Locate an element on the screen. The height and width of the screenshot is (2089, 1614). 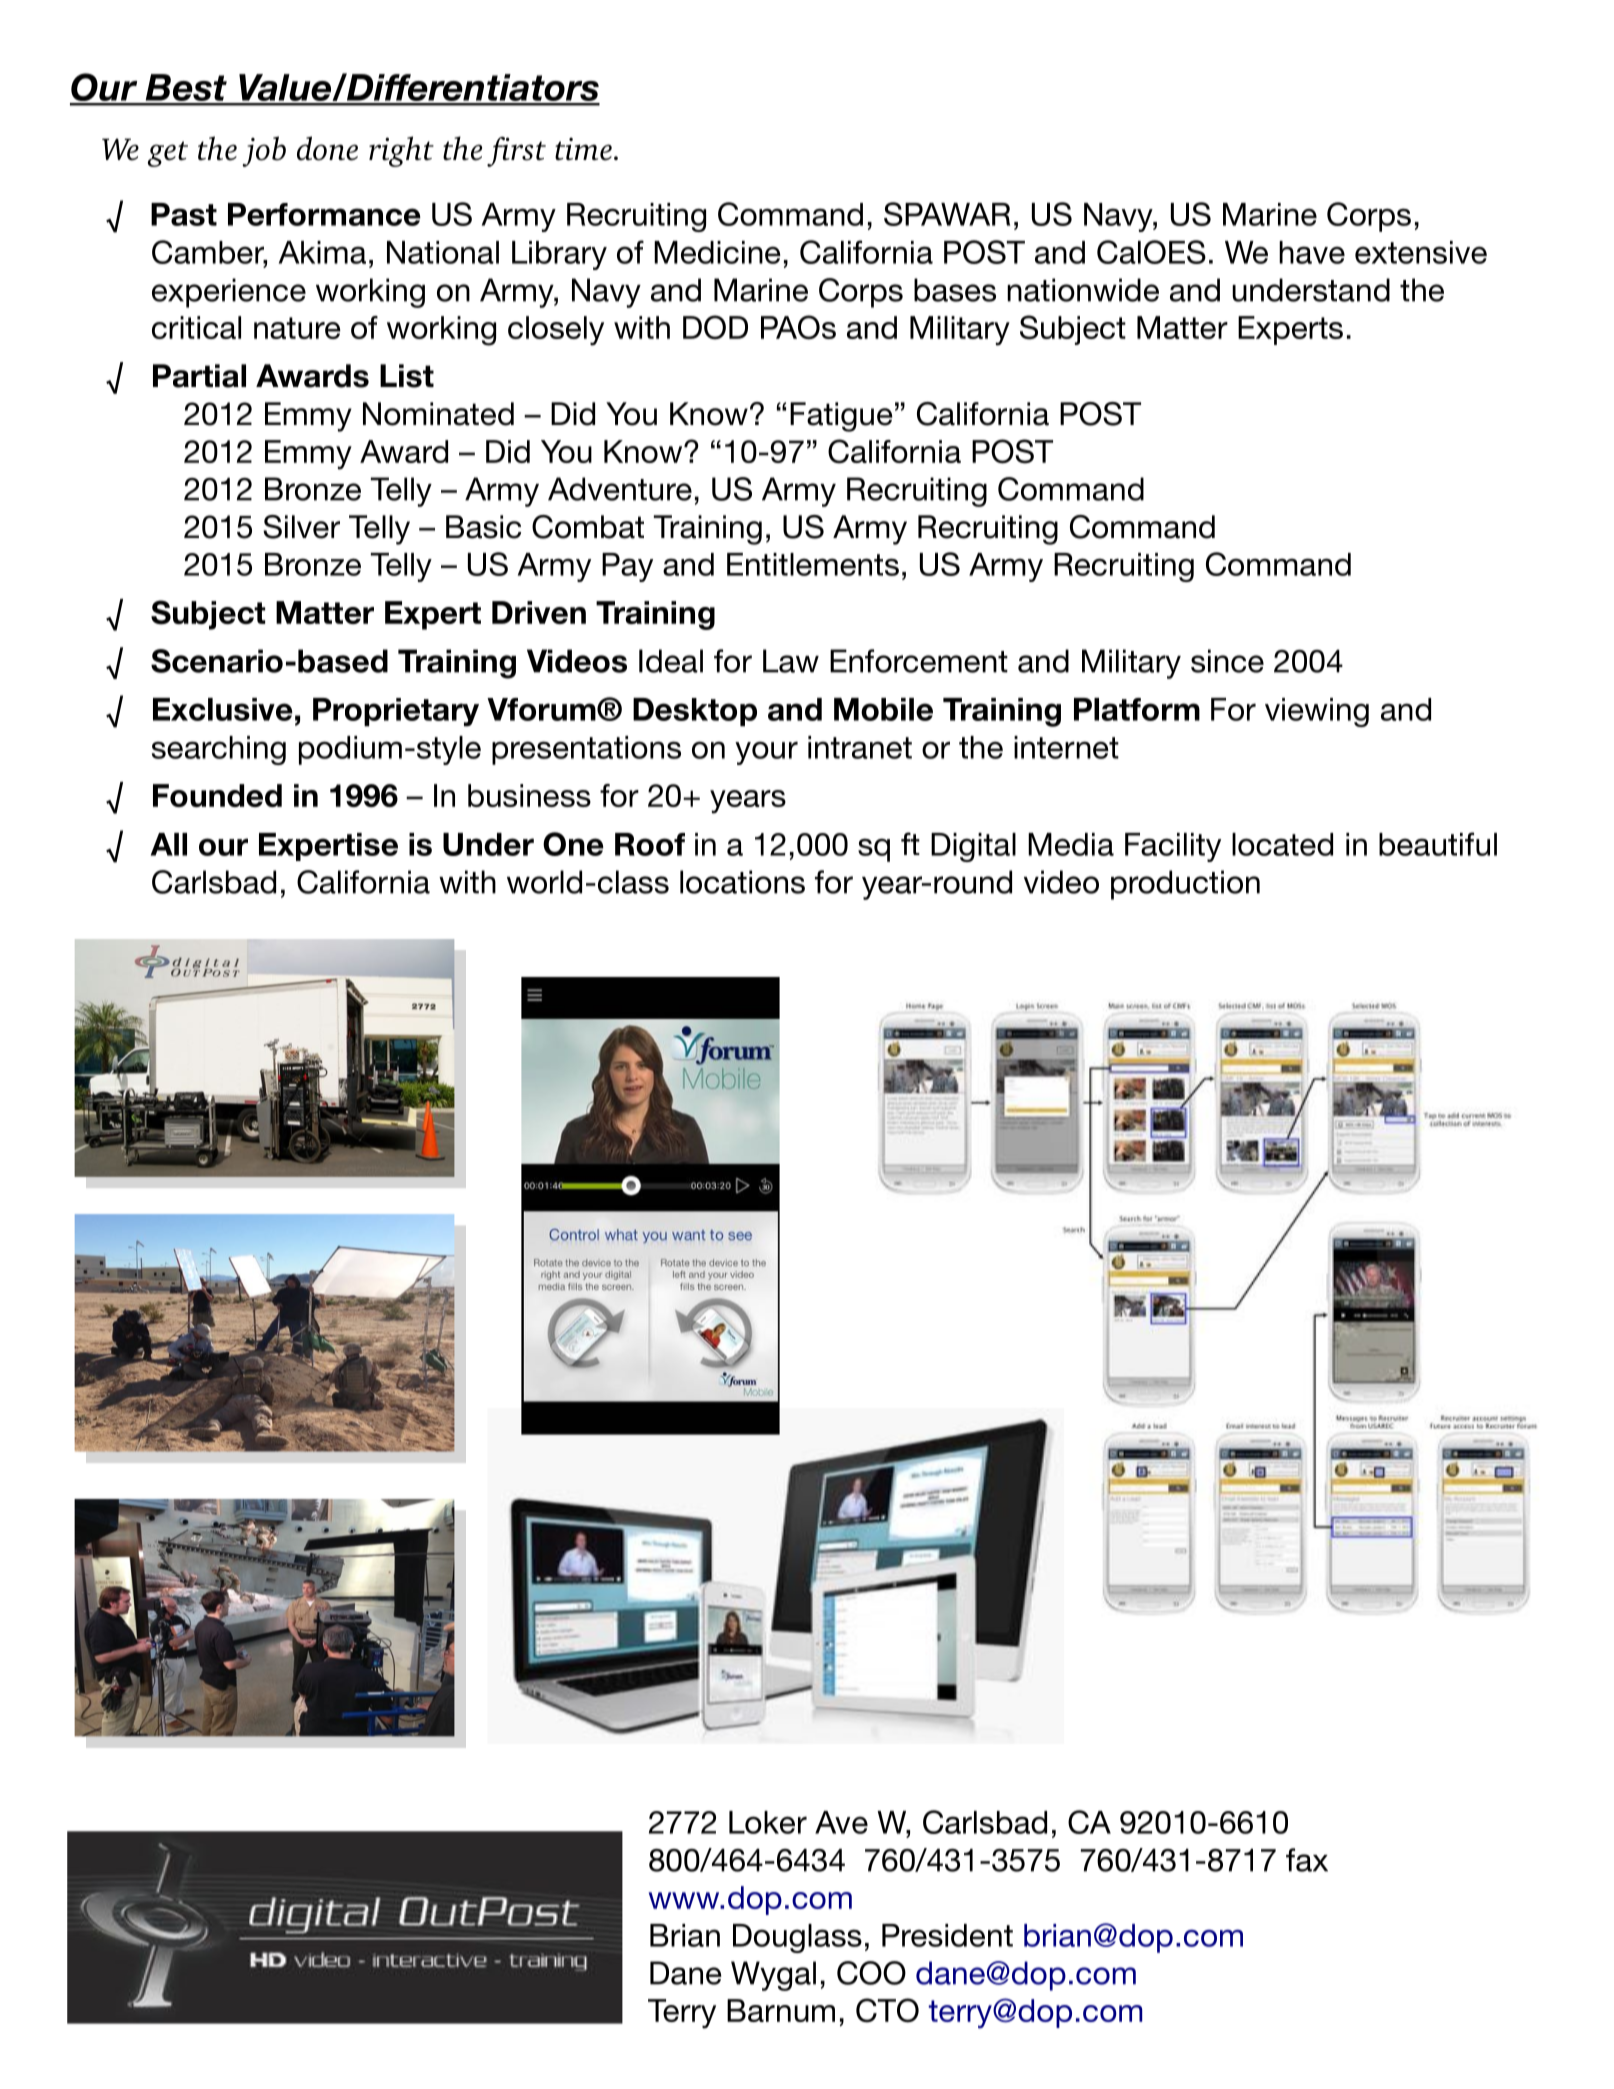
Medicine is located at coordinates (717, 252).
